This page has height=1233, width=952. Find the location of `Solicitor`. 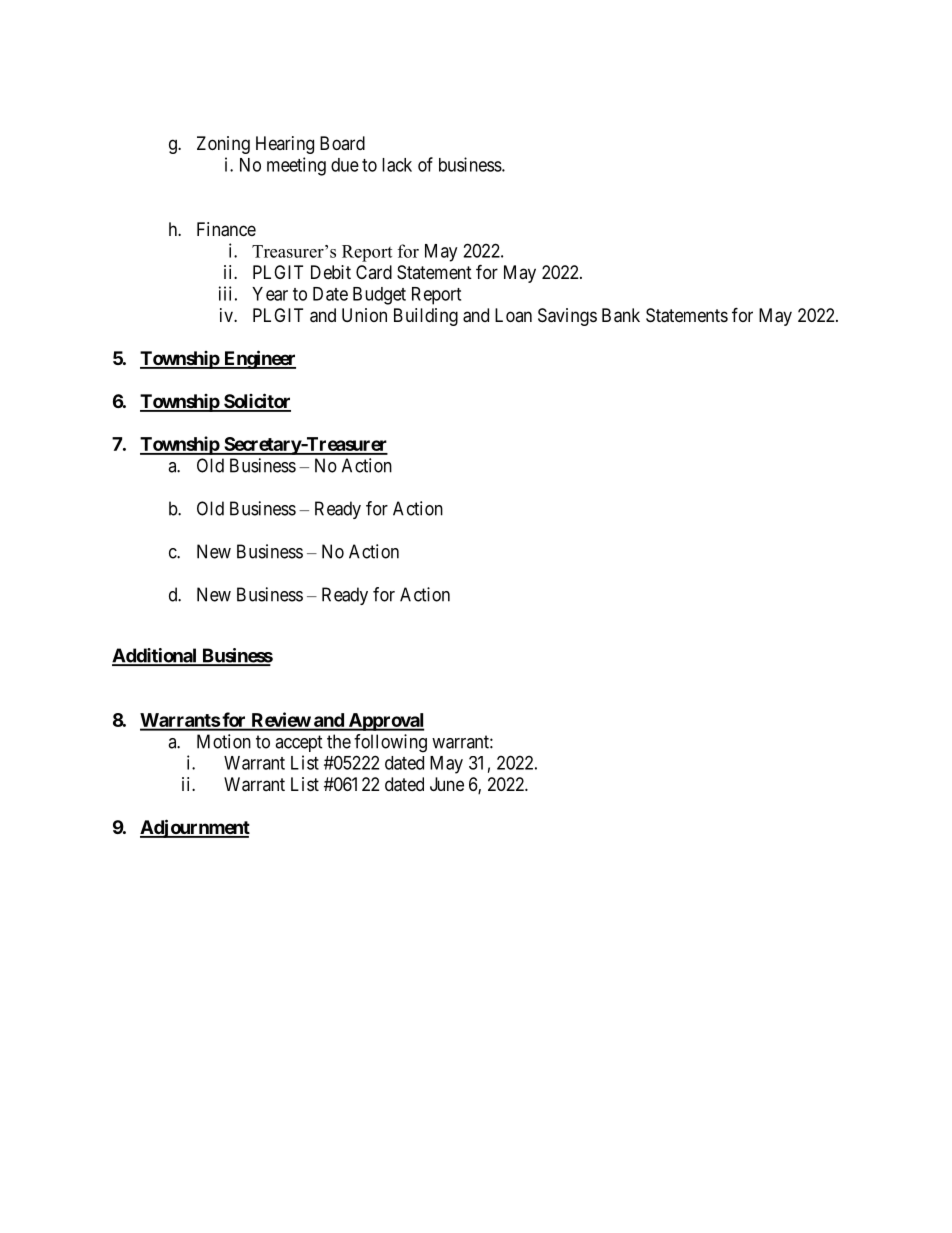

Solicitor is located at coordinates (256, 402).
